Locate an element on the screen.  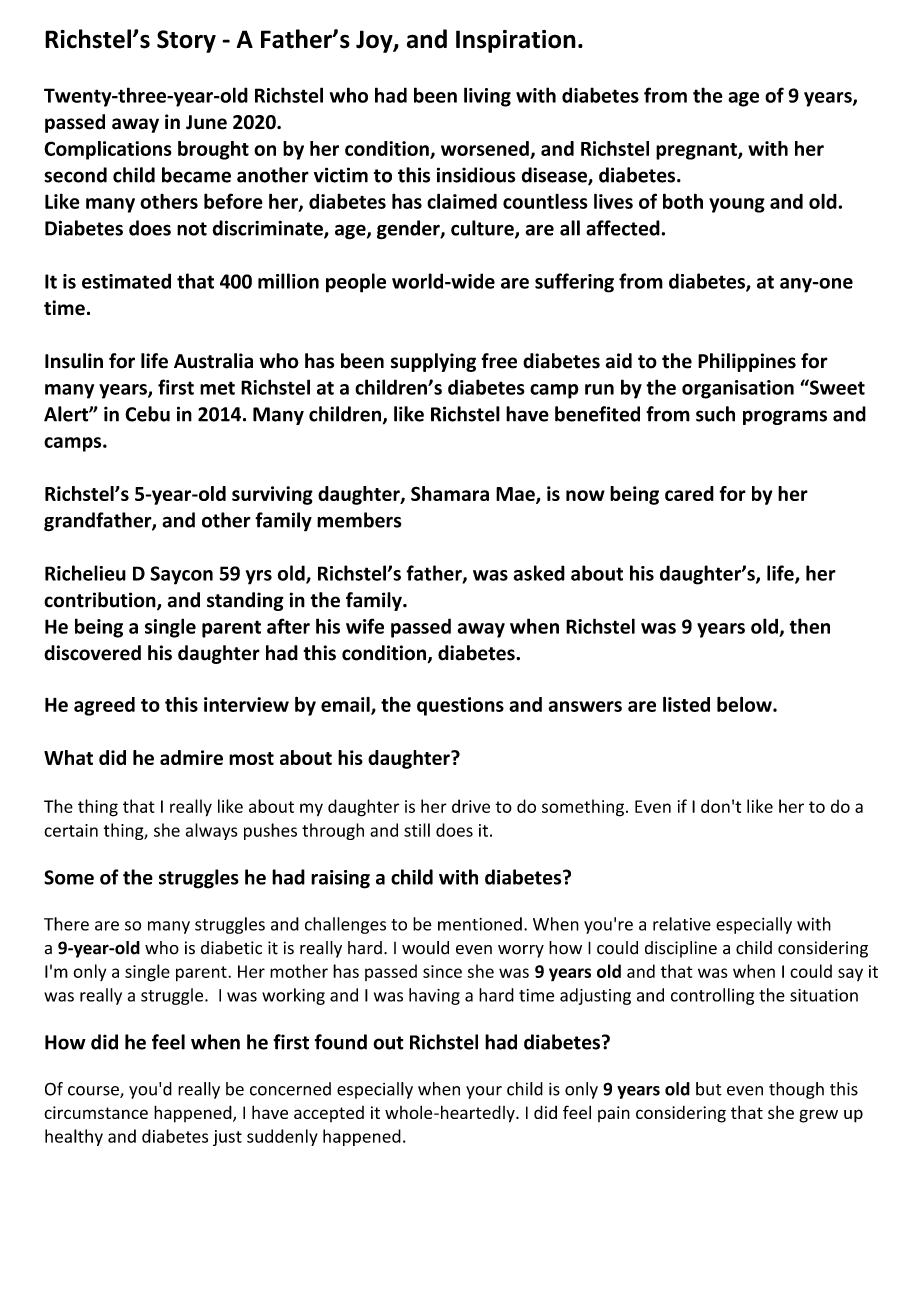
still is located at coordinates (417, 830).
